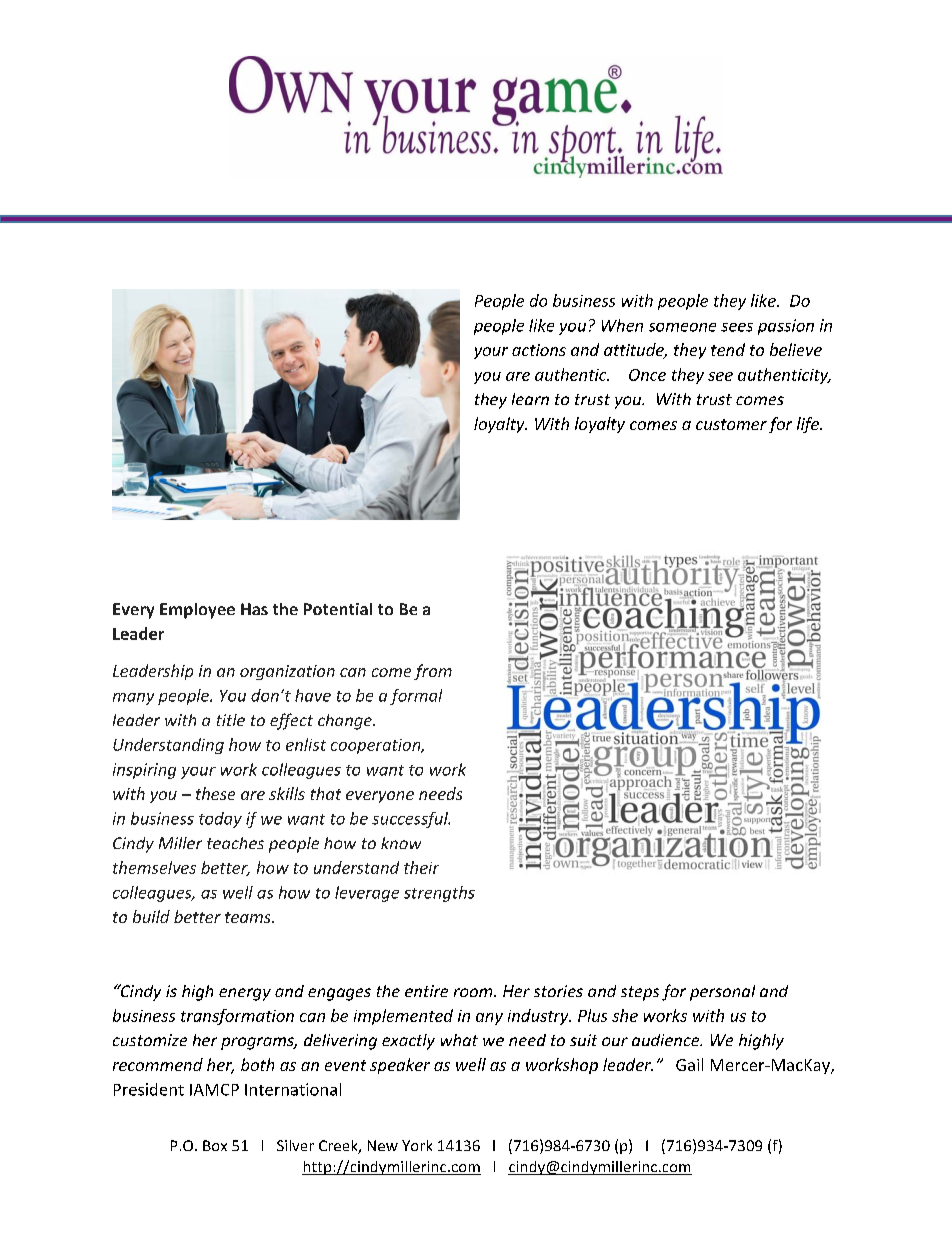  Describe the element at coordinates (530, 399) in the screenshot. I see `learn` at that location.
